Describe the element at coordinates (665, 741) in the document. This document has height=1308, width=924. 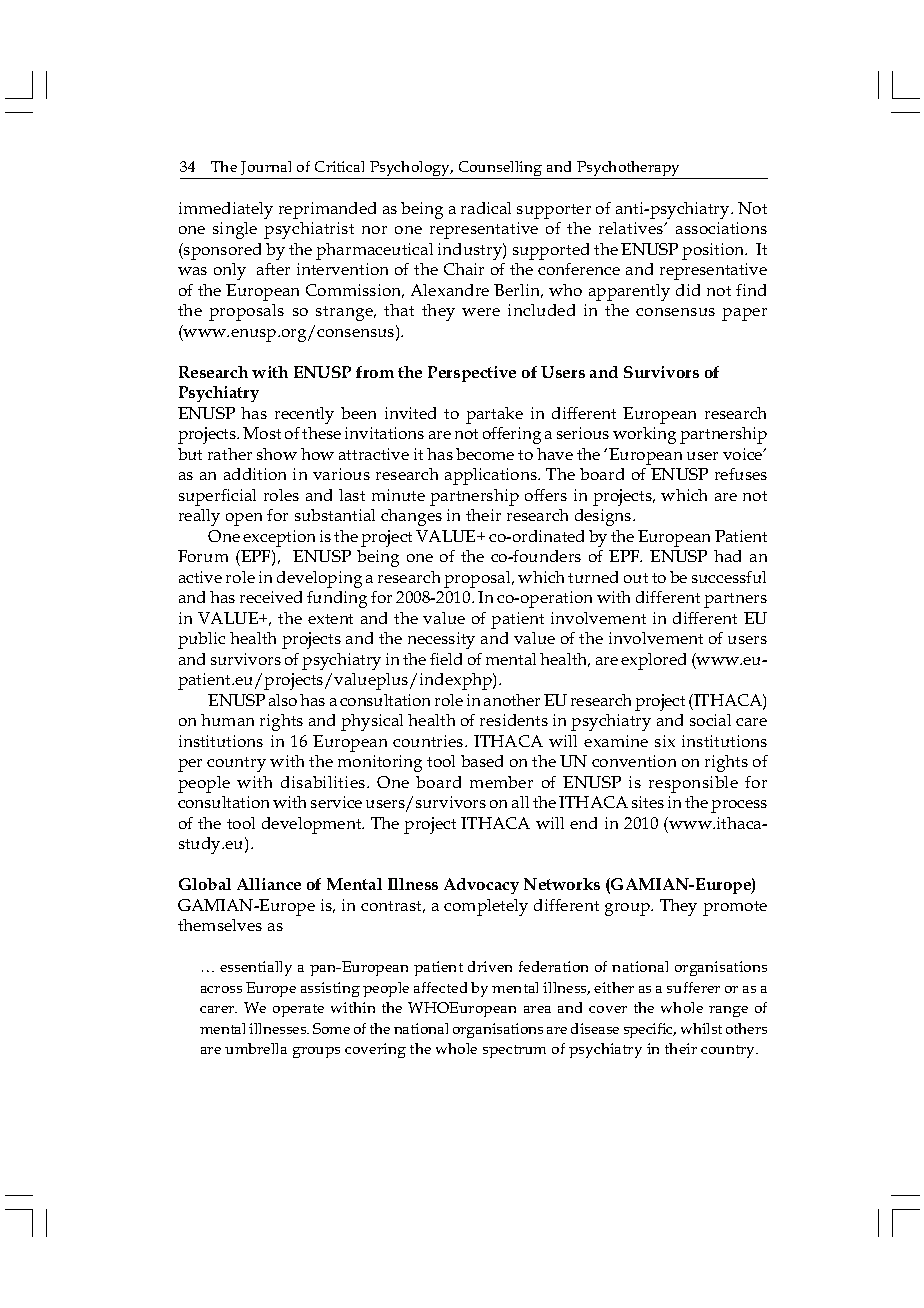
I see `six` at that location.
